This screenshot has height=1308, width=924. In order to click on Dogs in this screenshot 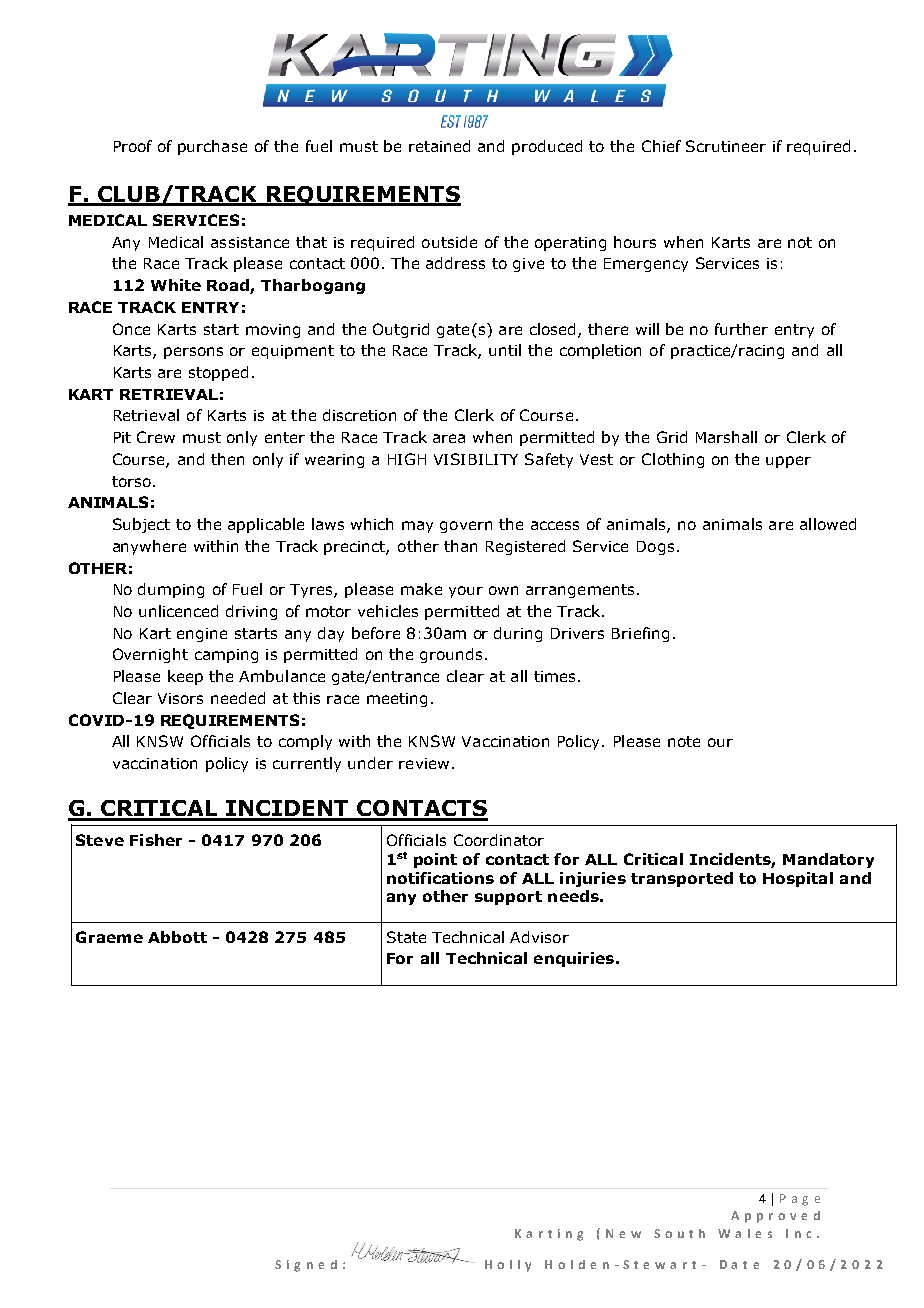, I will do `click(655, 548)`.
